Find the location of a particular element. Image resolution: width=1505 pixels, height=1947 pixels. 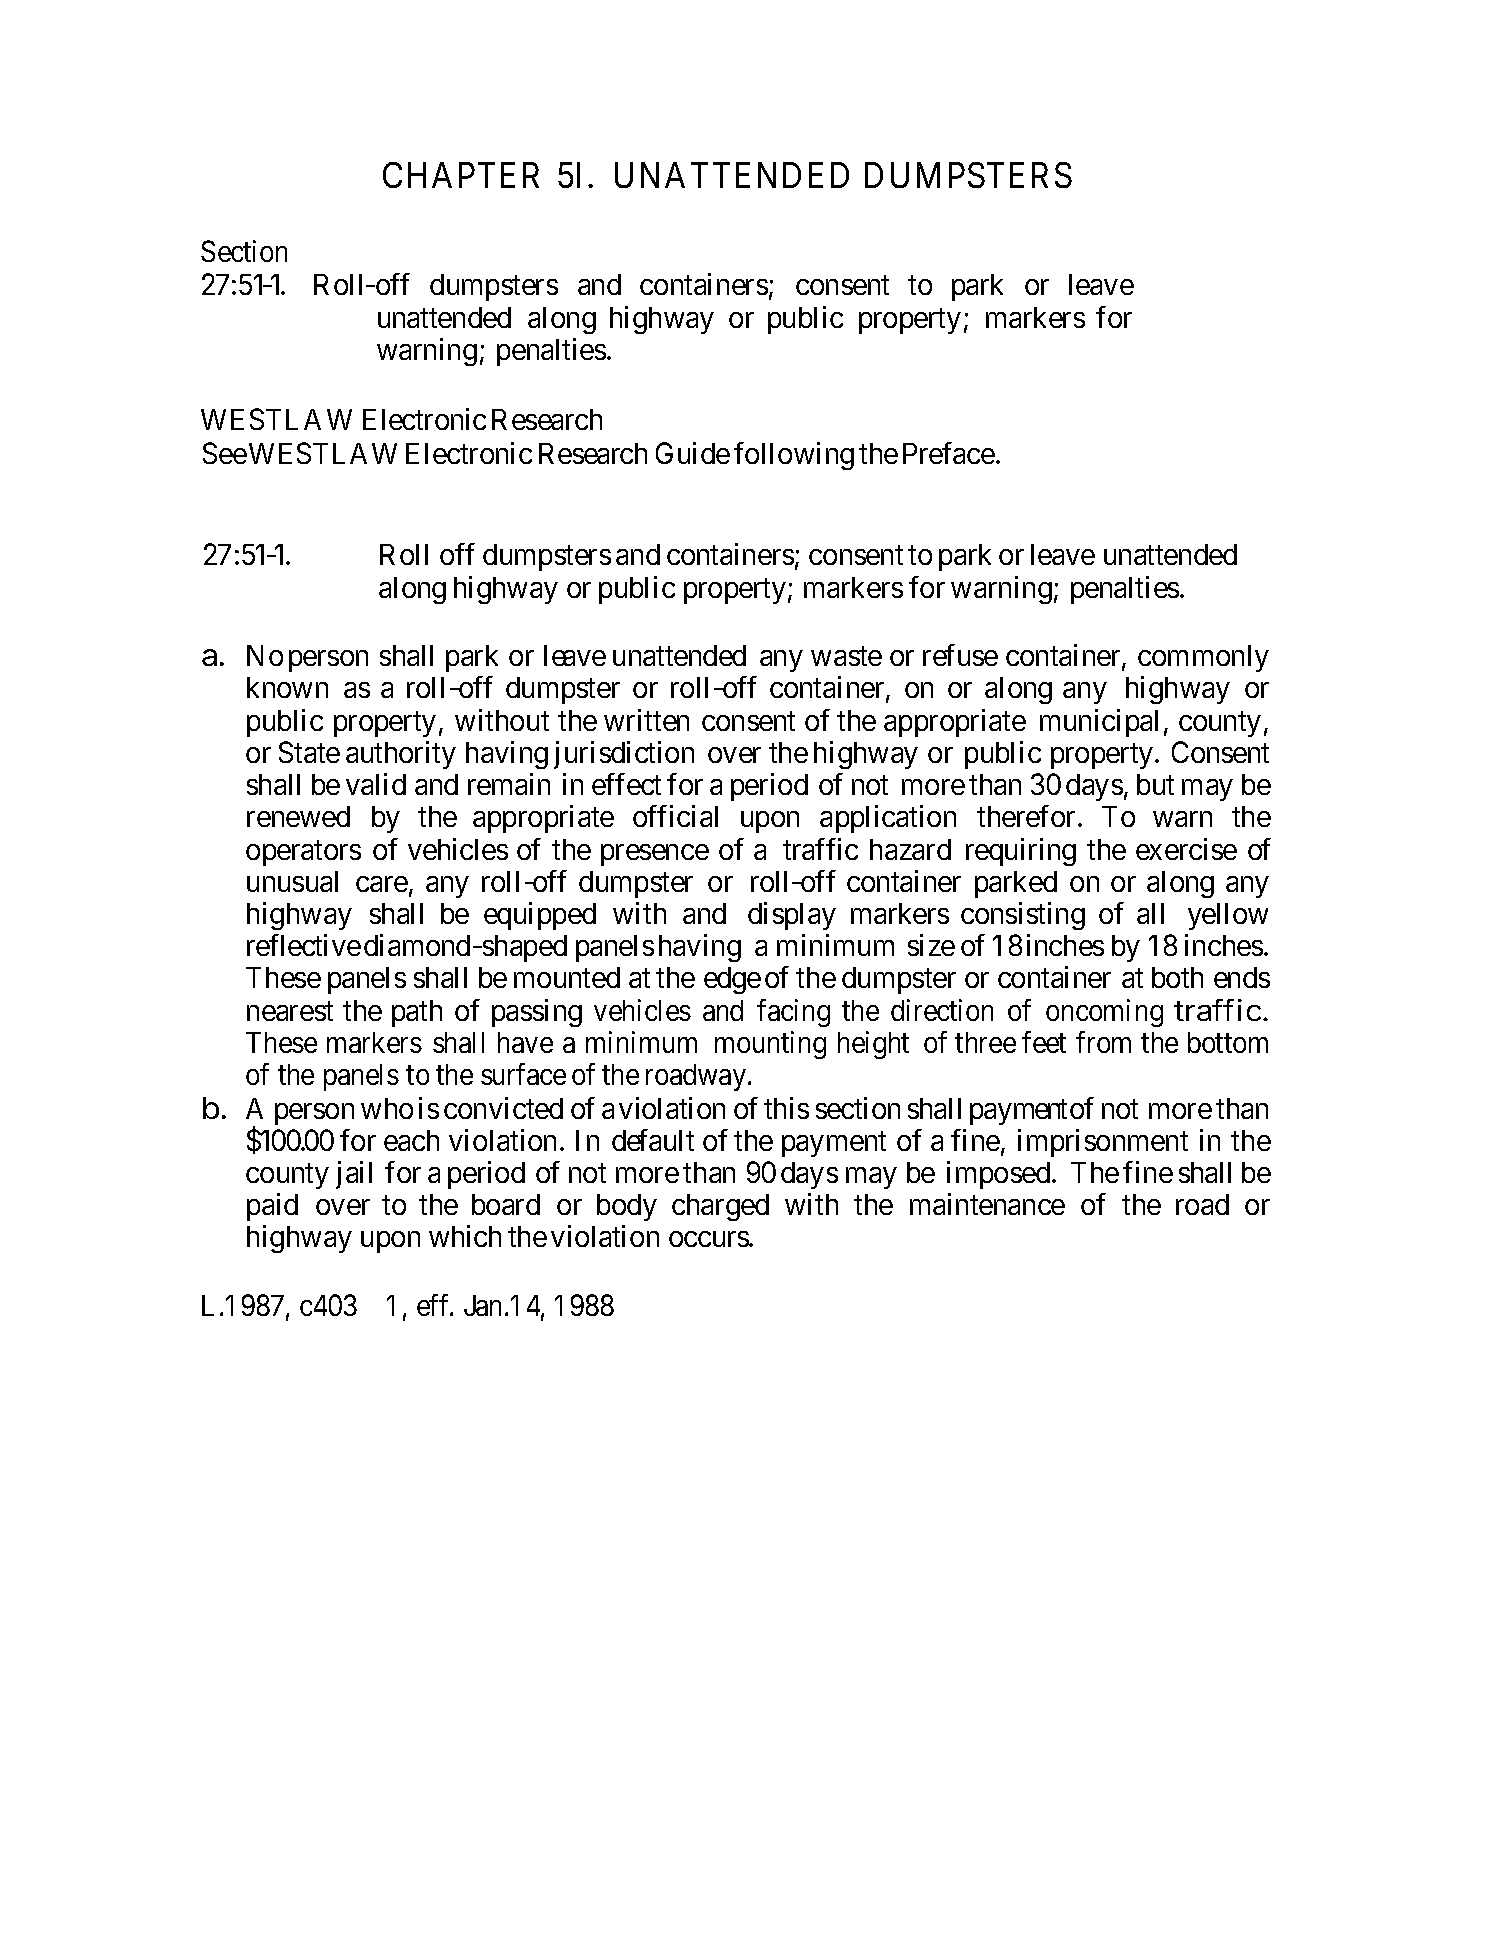

following is located at coordinates (794, 456).
